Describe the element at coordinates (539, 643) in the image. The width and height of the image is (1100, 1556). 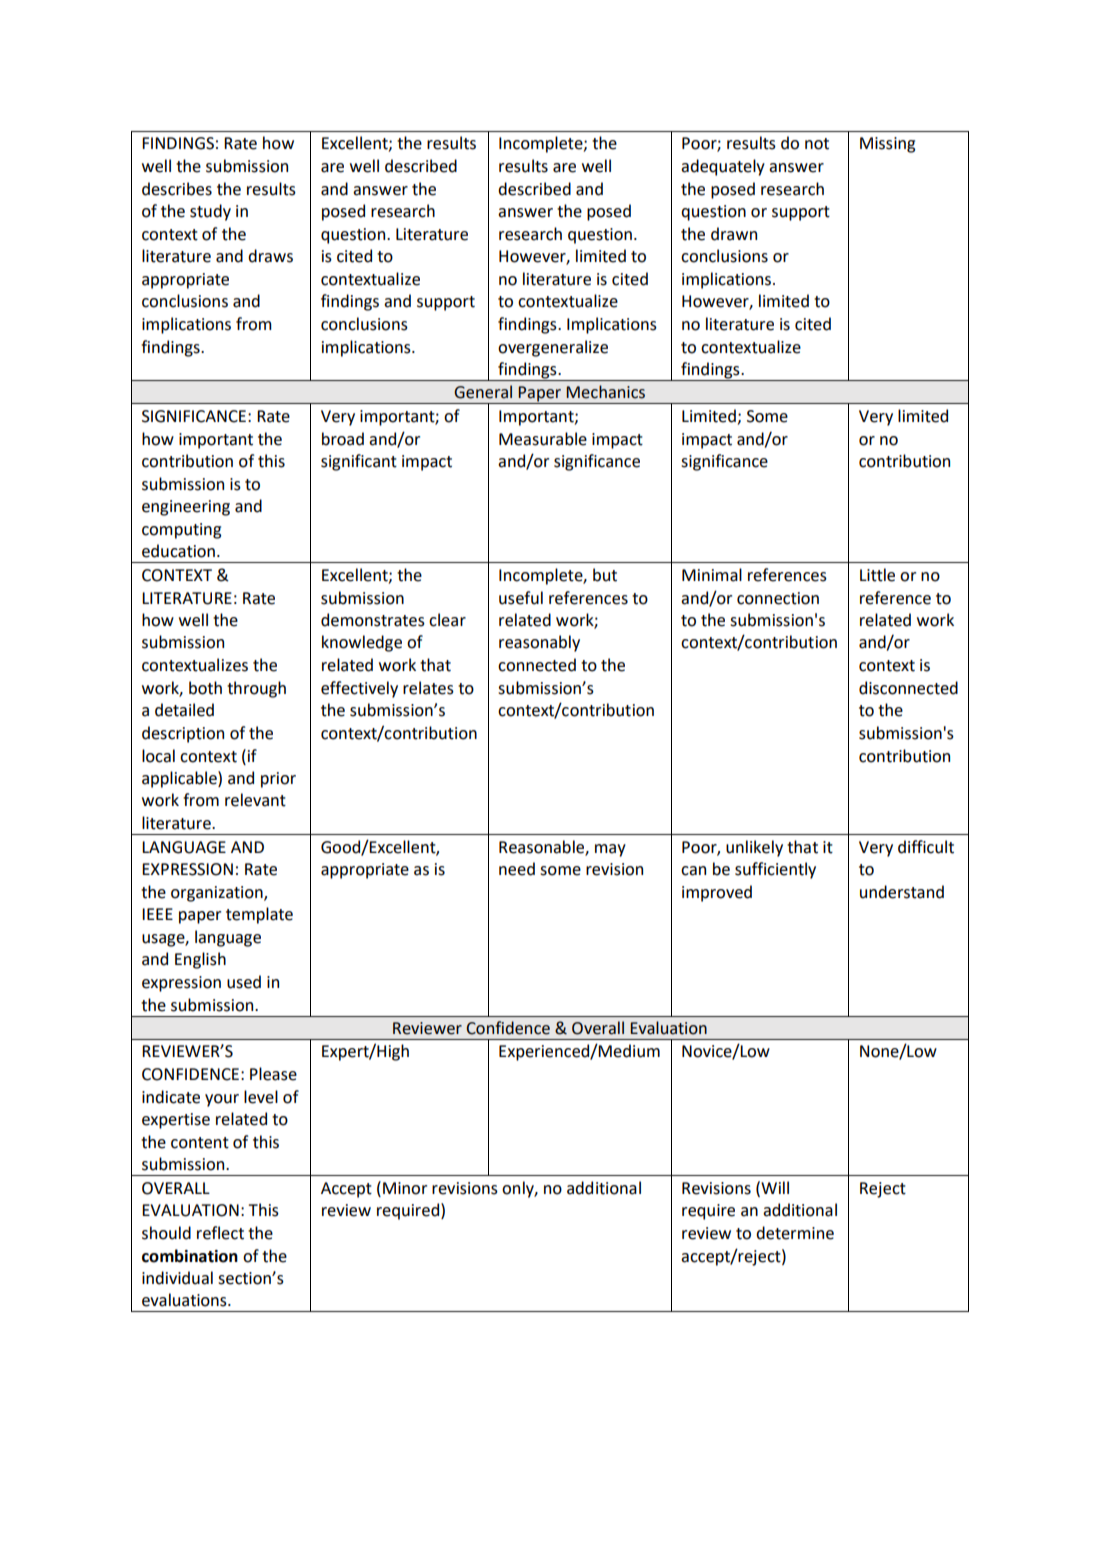
I see `reasonably` at that location.
